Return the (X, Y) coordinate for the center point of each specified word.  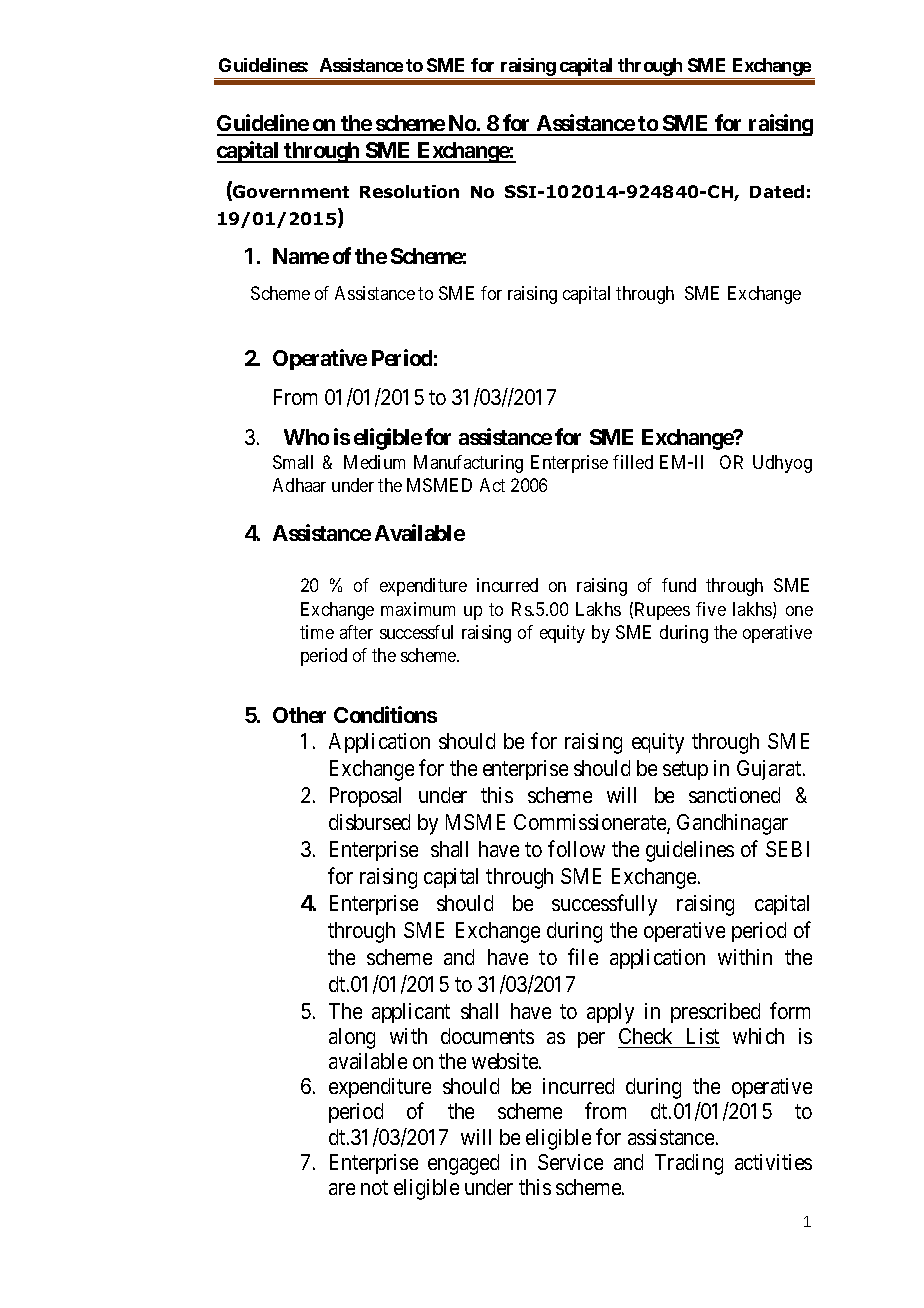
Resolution (409, 191)
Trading (689, 1164)
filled (633, 462)
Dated (777, 191)
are (342, 1189)
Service (570, 1162)
